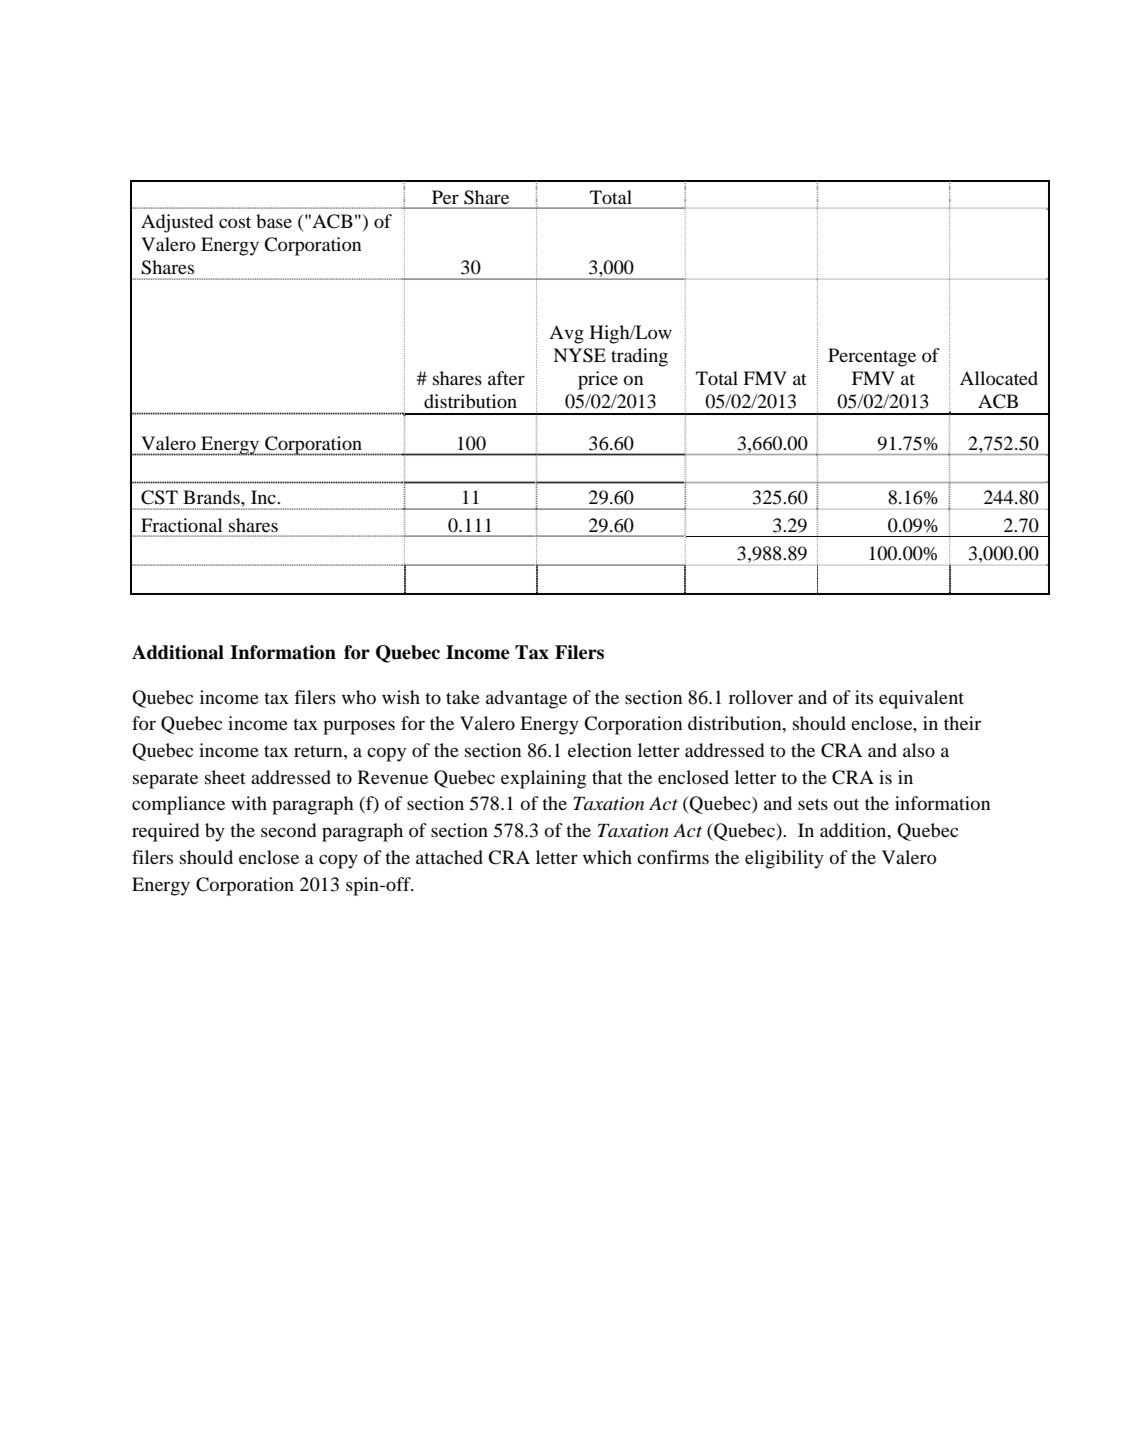 This screenshot has width=1123, height=1453. I want to click on Allocated, so click(999, 378).
